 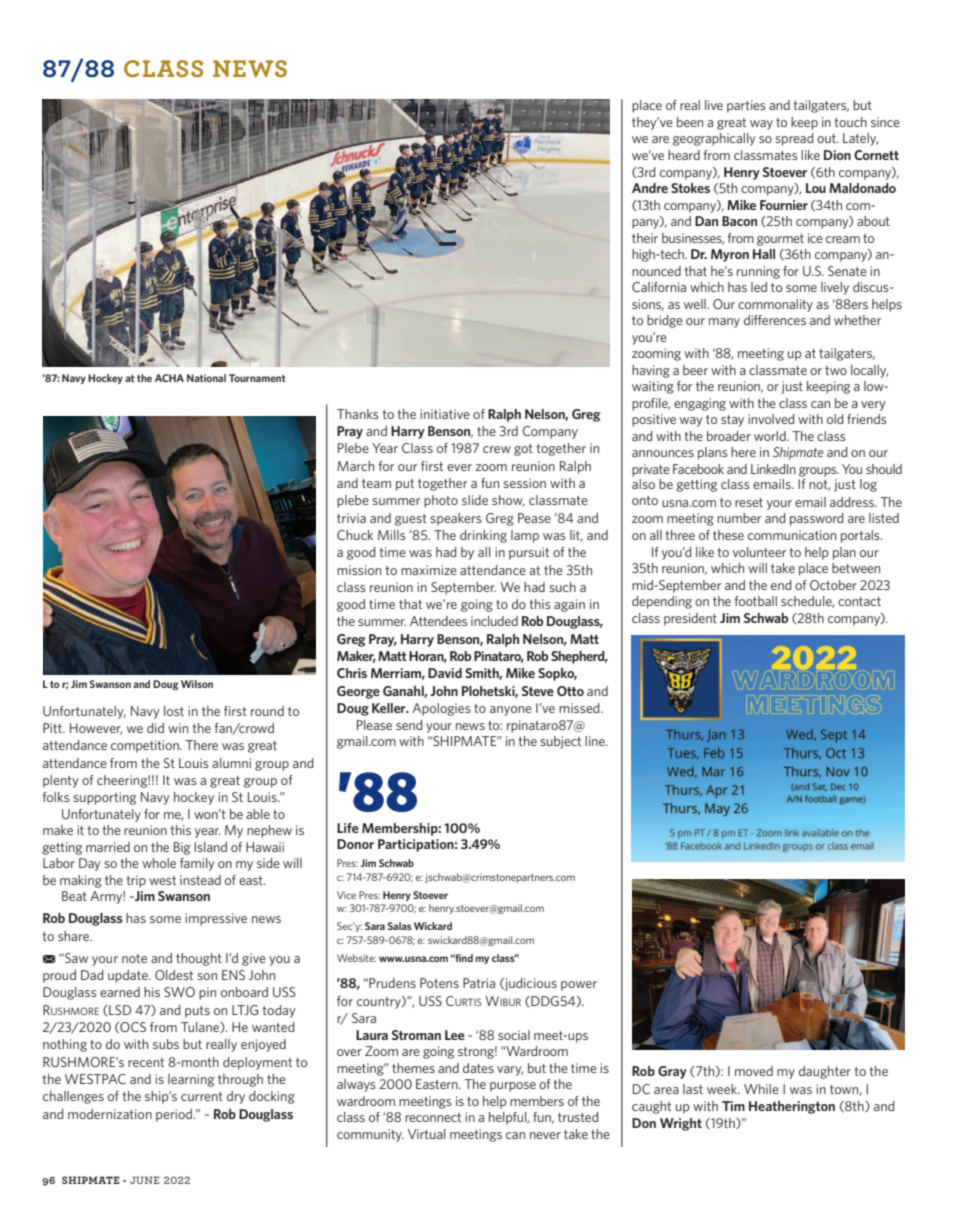 I want to click on slide, so click(x=475, y=500).
